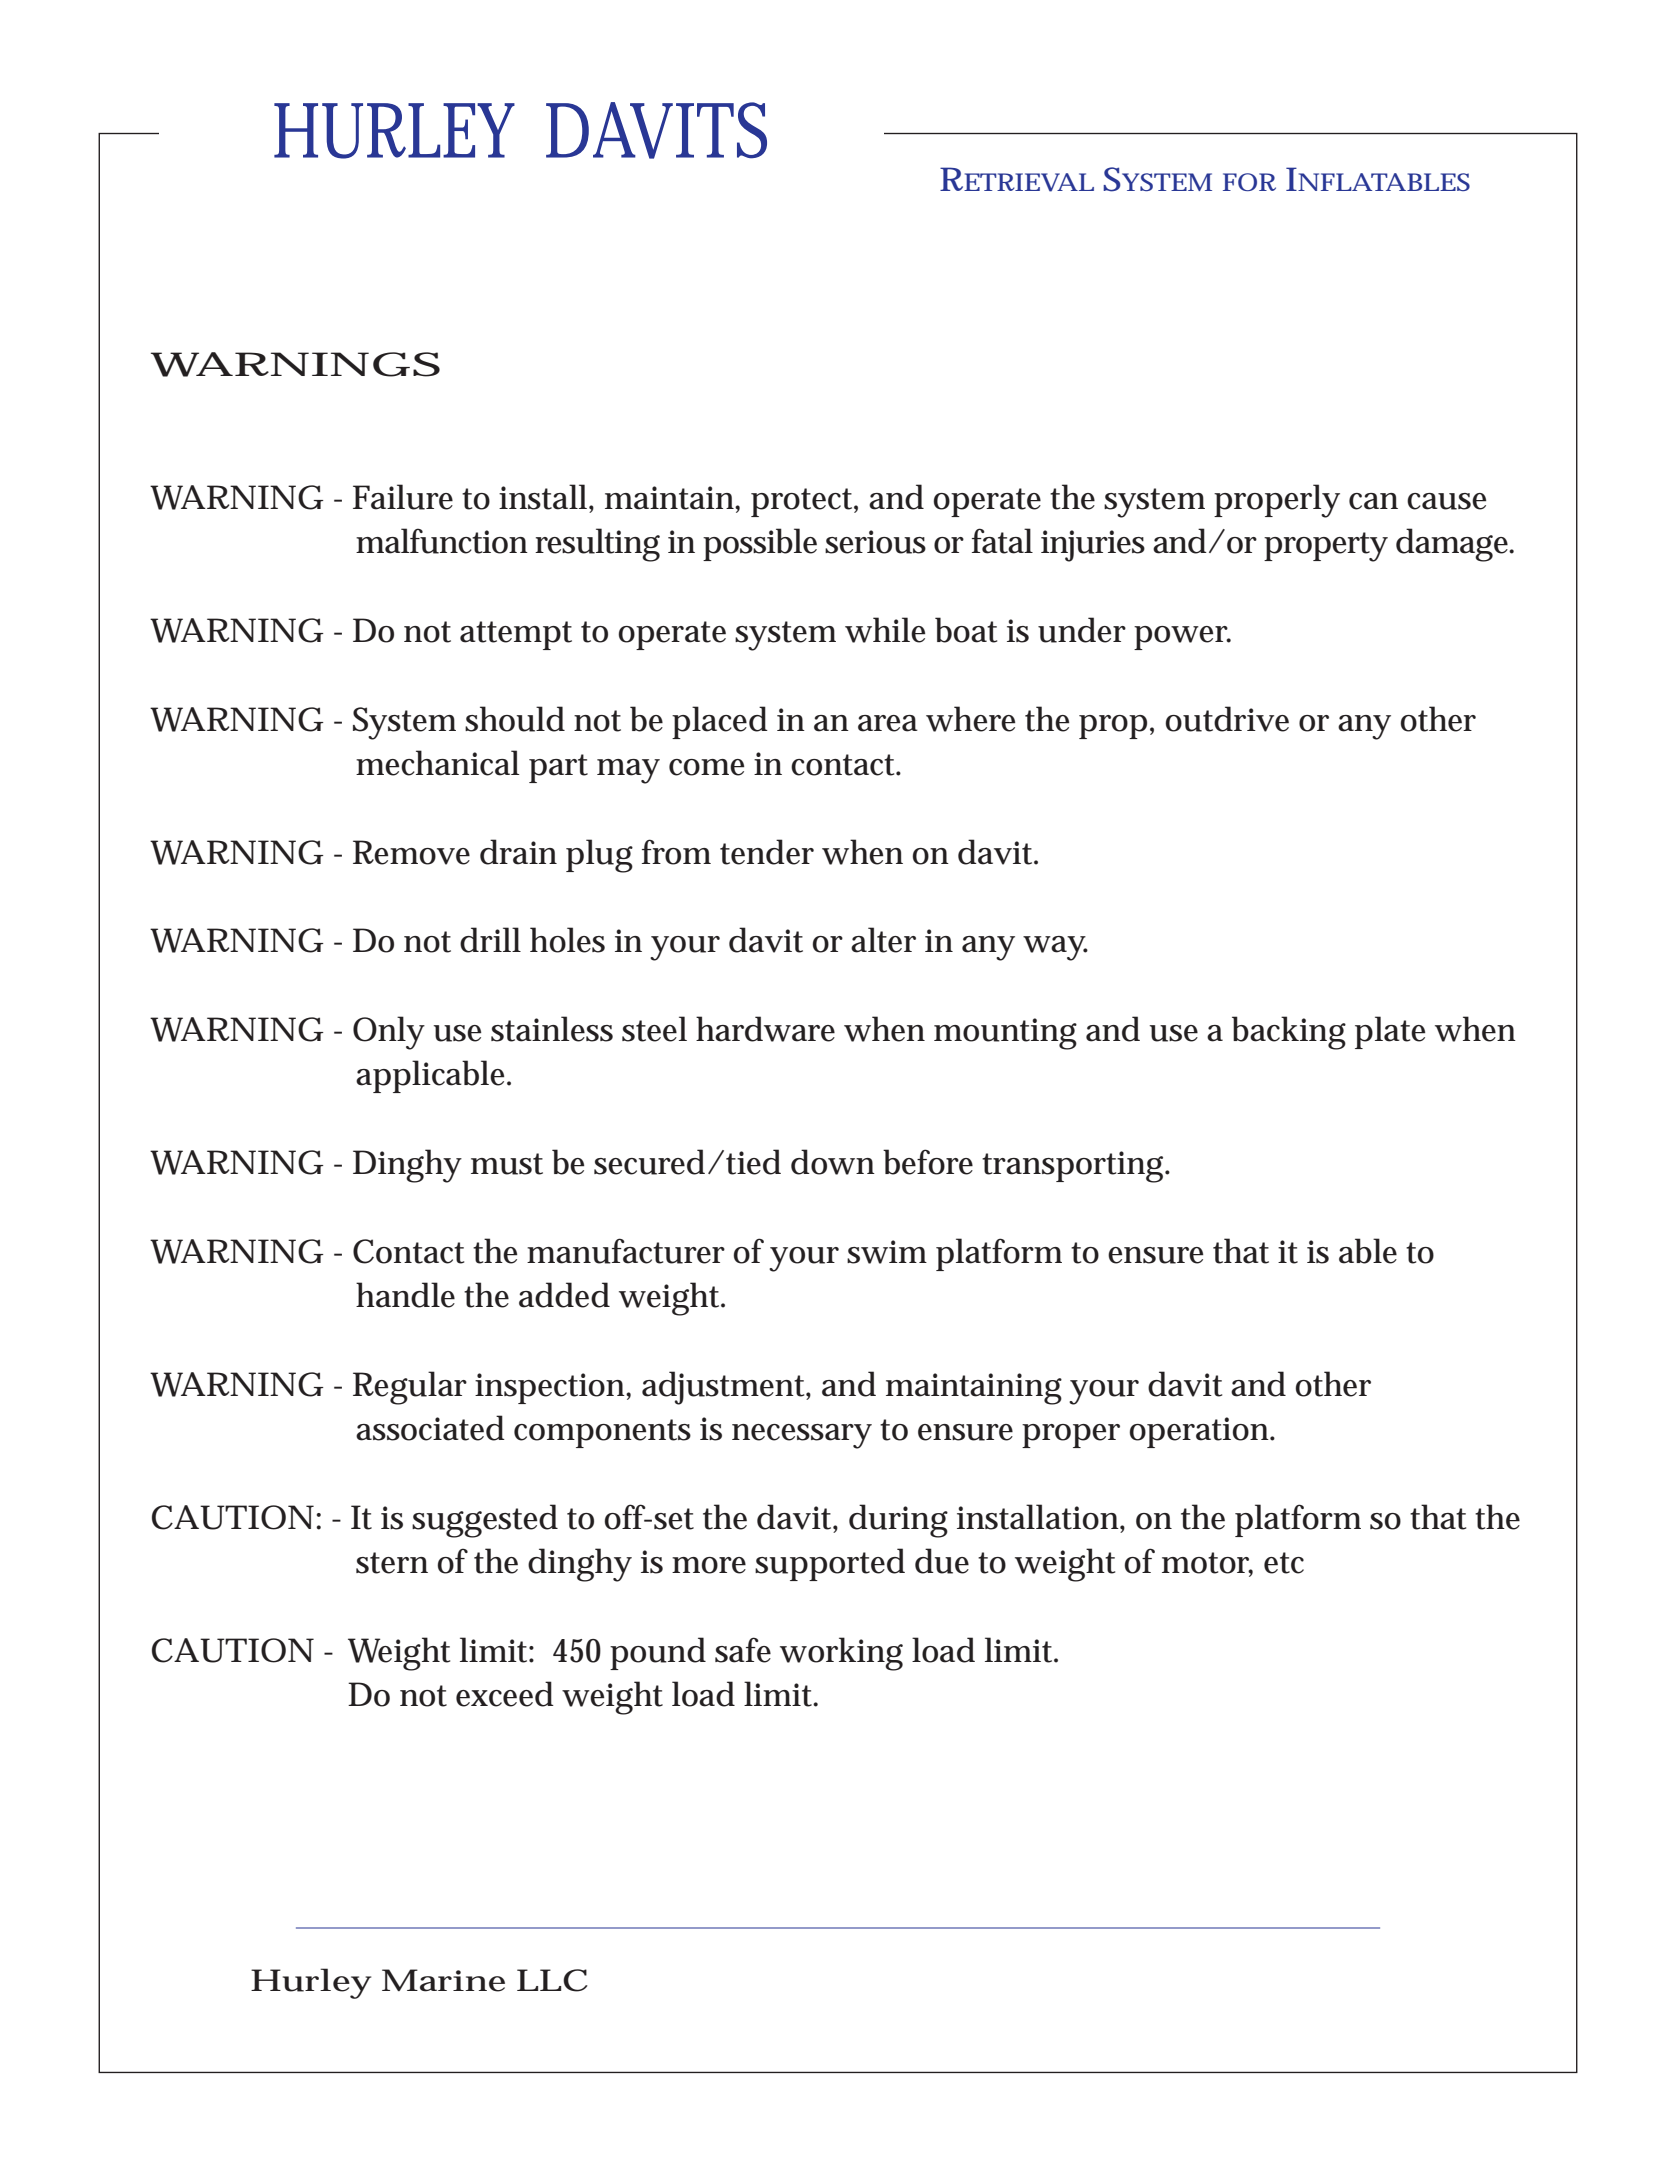 The width and height of the screenshot is (1676, 2169). What do you see at coordinates (898, 1521) in the screenshot?
I see `during` at bounding box center [898, 1521].
